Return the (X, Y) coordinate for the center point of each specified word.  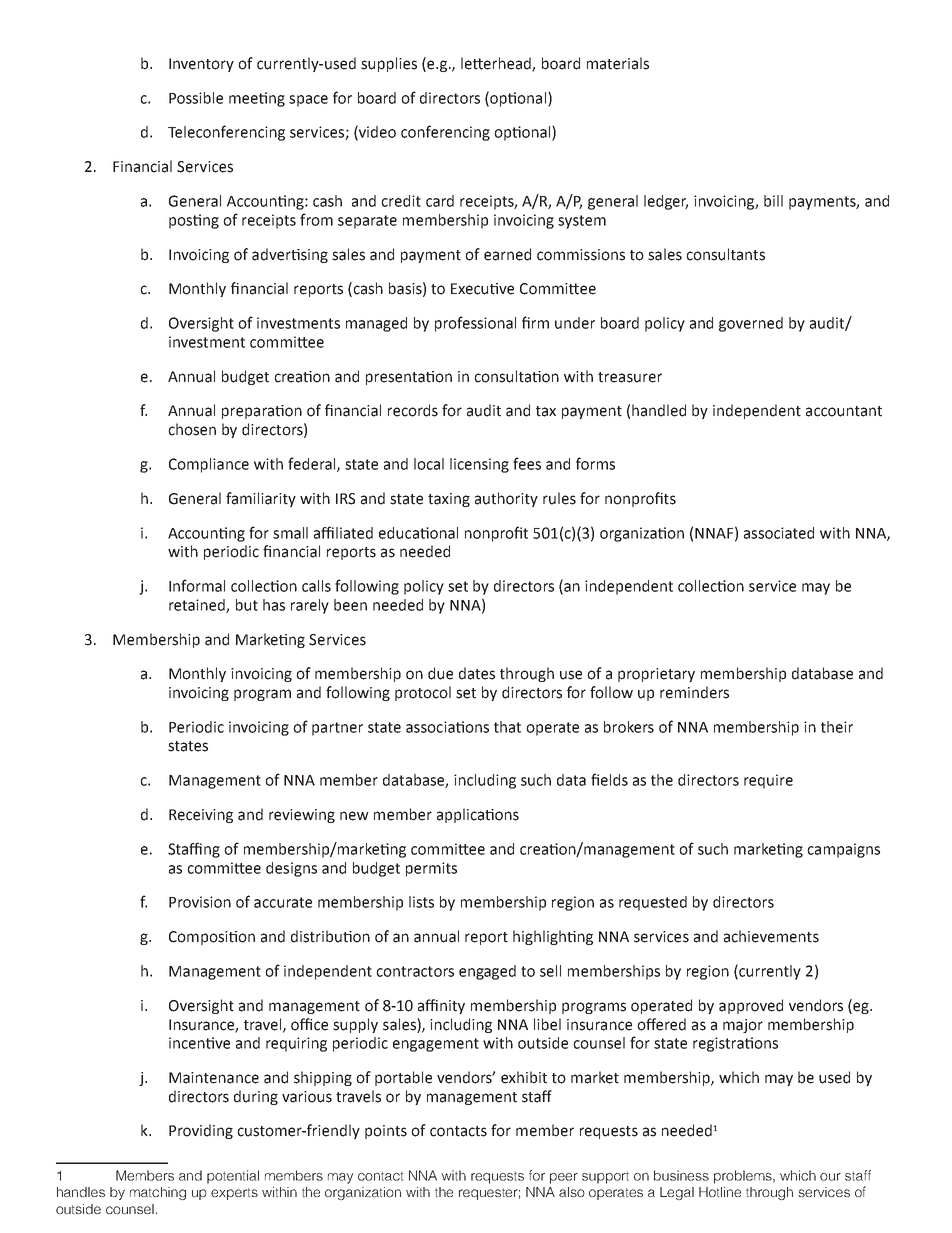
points (386, 1132)
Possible (196, 98)
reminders (694, 692)
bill (773, 201)
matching (158, 1193)
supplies (389, 64)
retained (198, 606)
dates (477, 673)
